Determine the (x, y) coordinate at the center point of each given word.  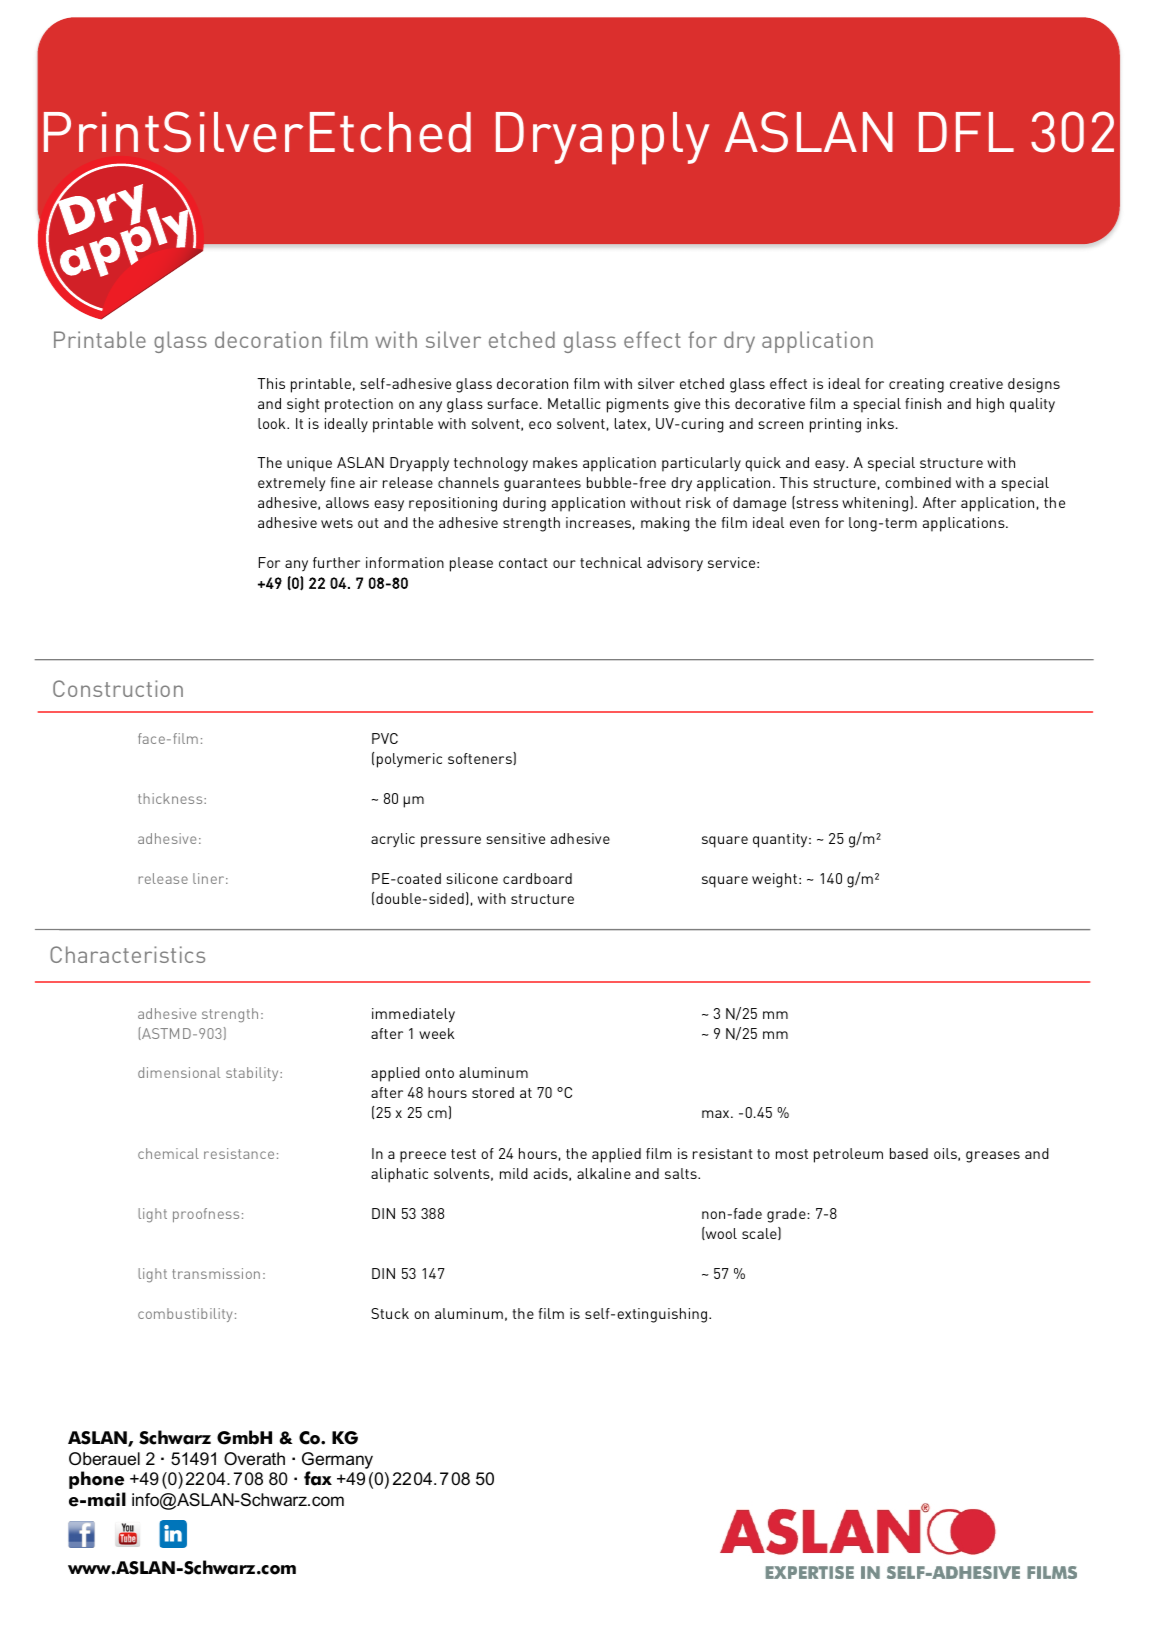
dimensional (179, 1072)
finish (923, 403)
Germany (337, 1460)
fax (318, 1478)
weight (774, 880)
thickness (171, 798)
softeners (481, 758)
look (273, 423)
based (909, 1153)
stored (493, 1092)
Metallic (574, 403)
